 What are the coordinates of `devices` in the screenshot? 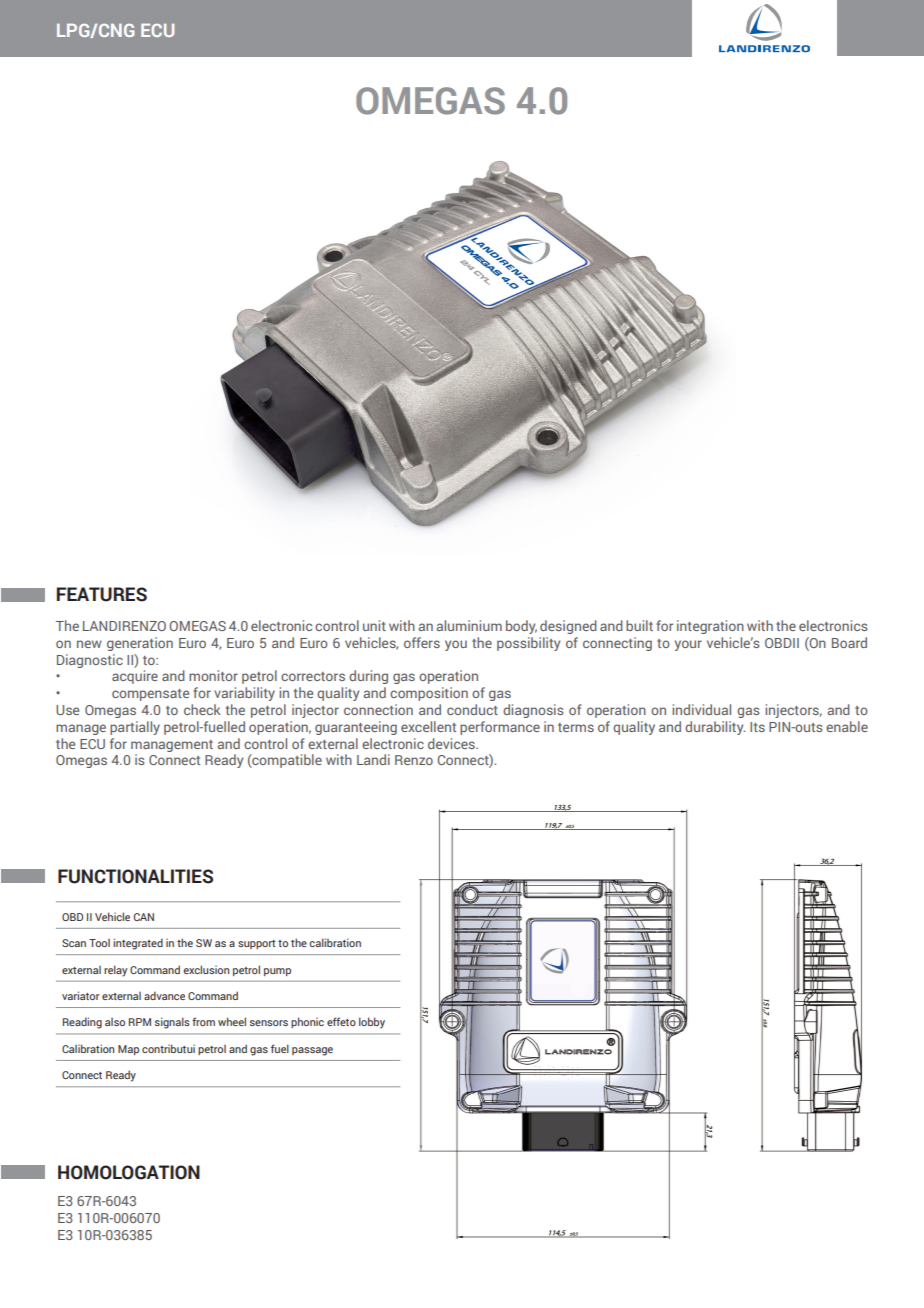 It's located at (452, 743).
